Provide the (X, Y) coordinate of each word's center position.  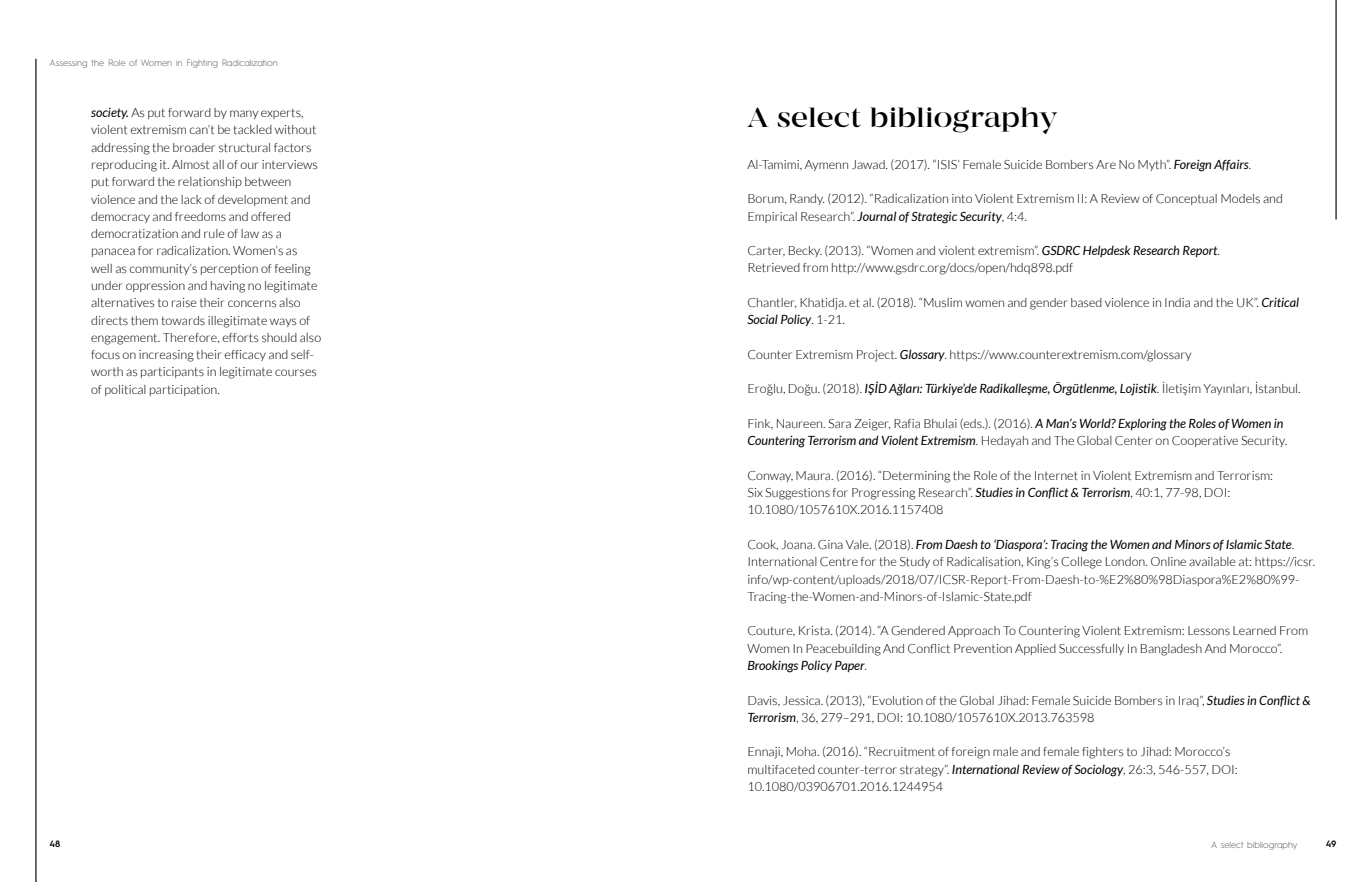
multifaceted (781, 769)
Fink (760, 424)
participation (184, 390)
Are (1106, 164)
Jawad (869, 164)
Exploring (1142, 424)
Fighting (202, 63)
